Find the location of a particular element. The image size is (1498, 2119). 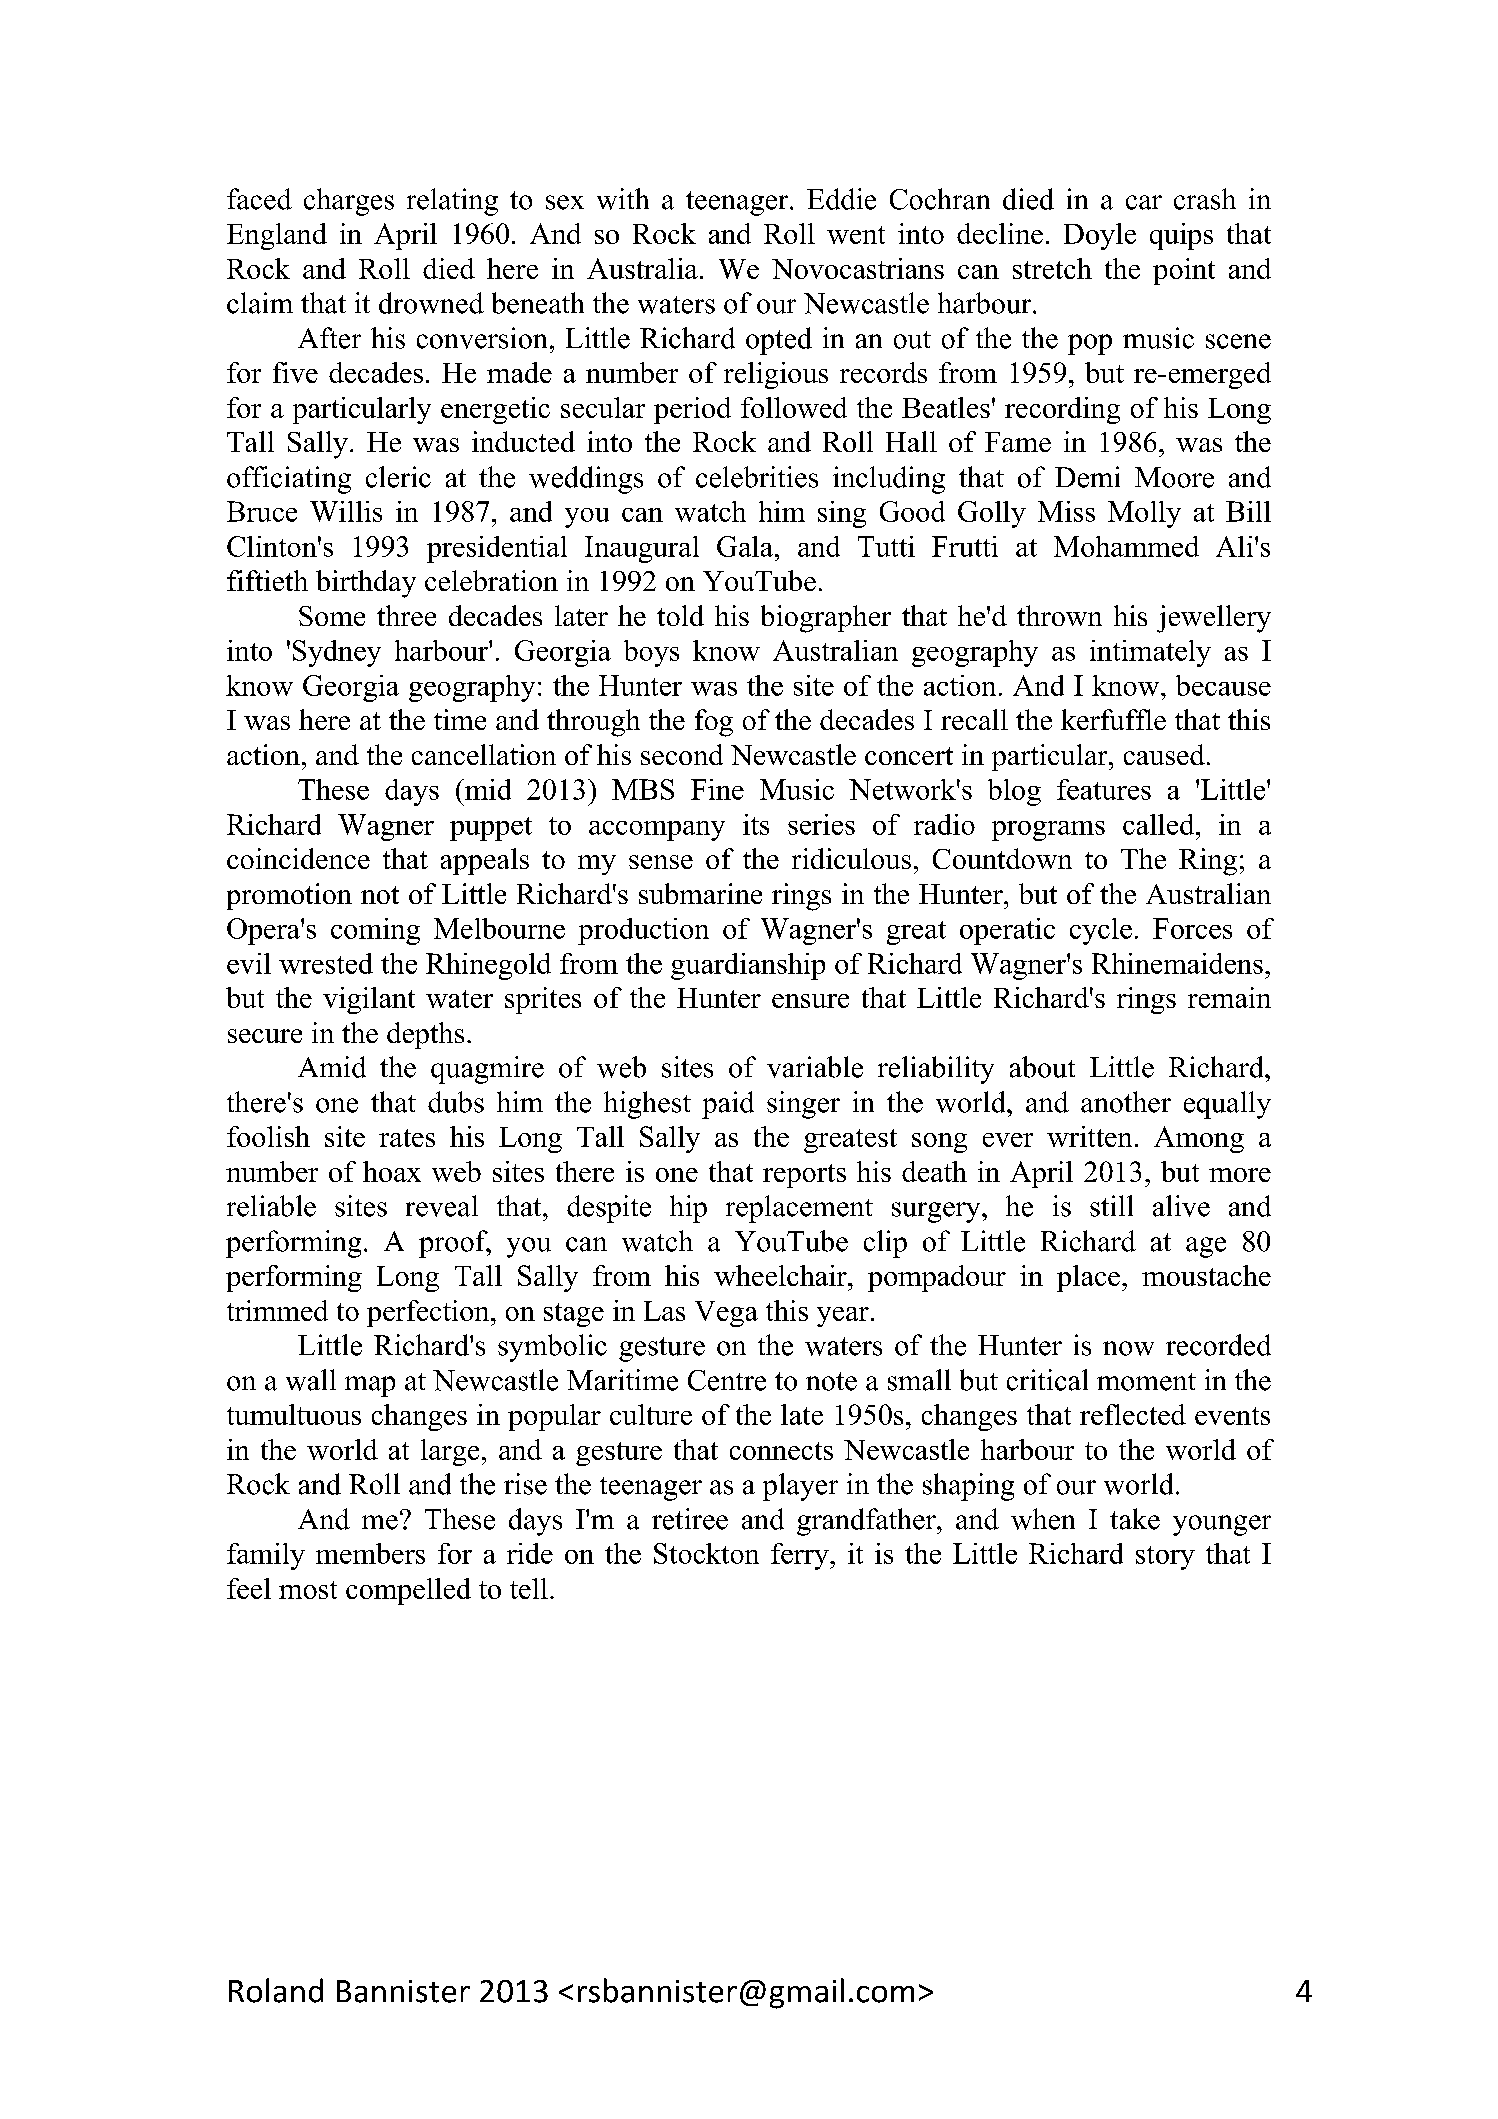

went is located at coordinates (856, 235).
